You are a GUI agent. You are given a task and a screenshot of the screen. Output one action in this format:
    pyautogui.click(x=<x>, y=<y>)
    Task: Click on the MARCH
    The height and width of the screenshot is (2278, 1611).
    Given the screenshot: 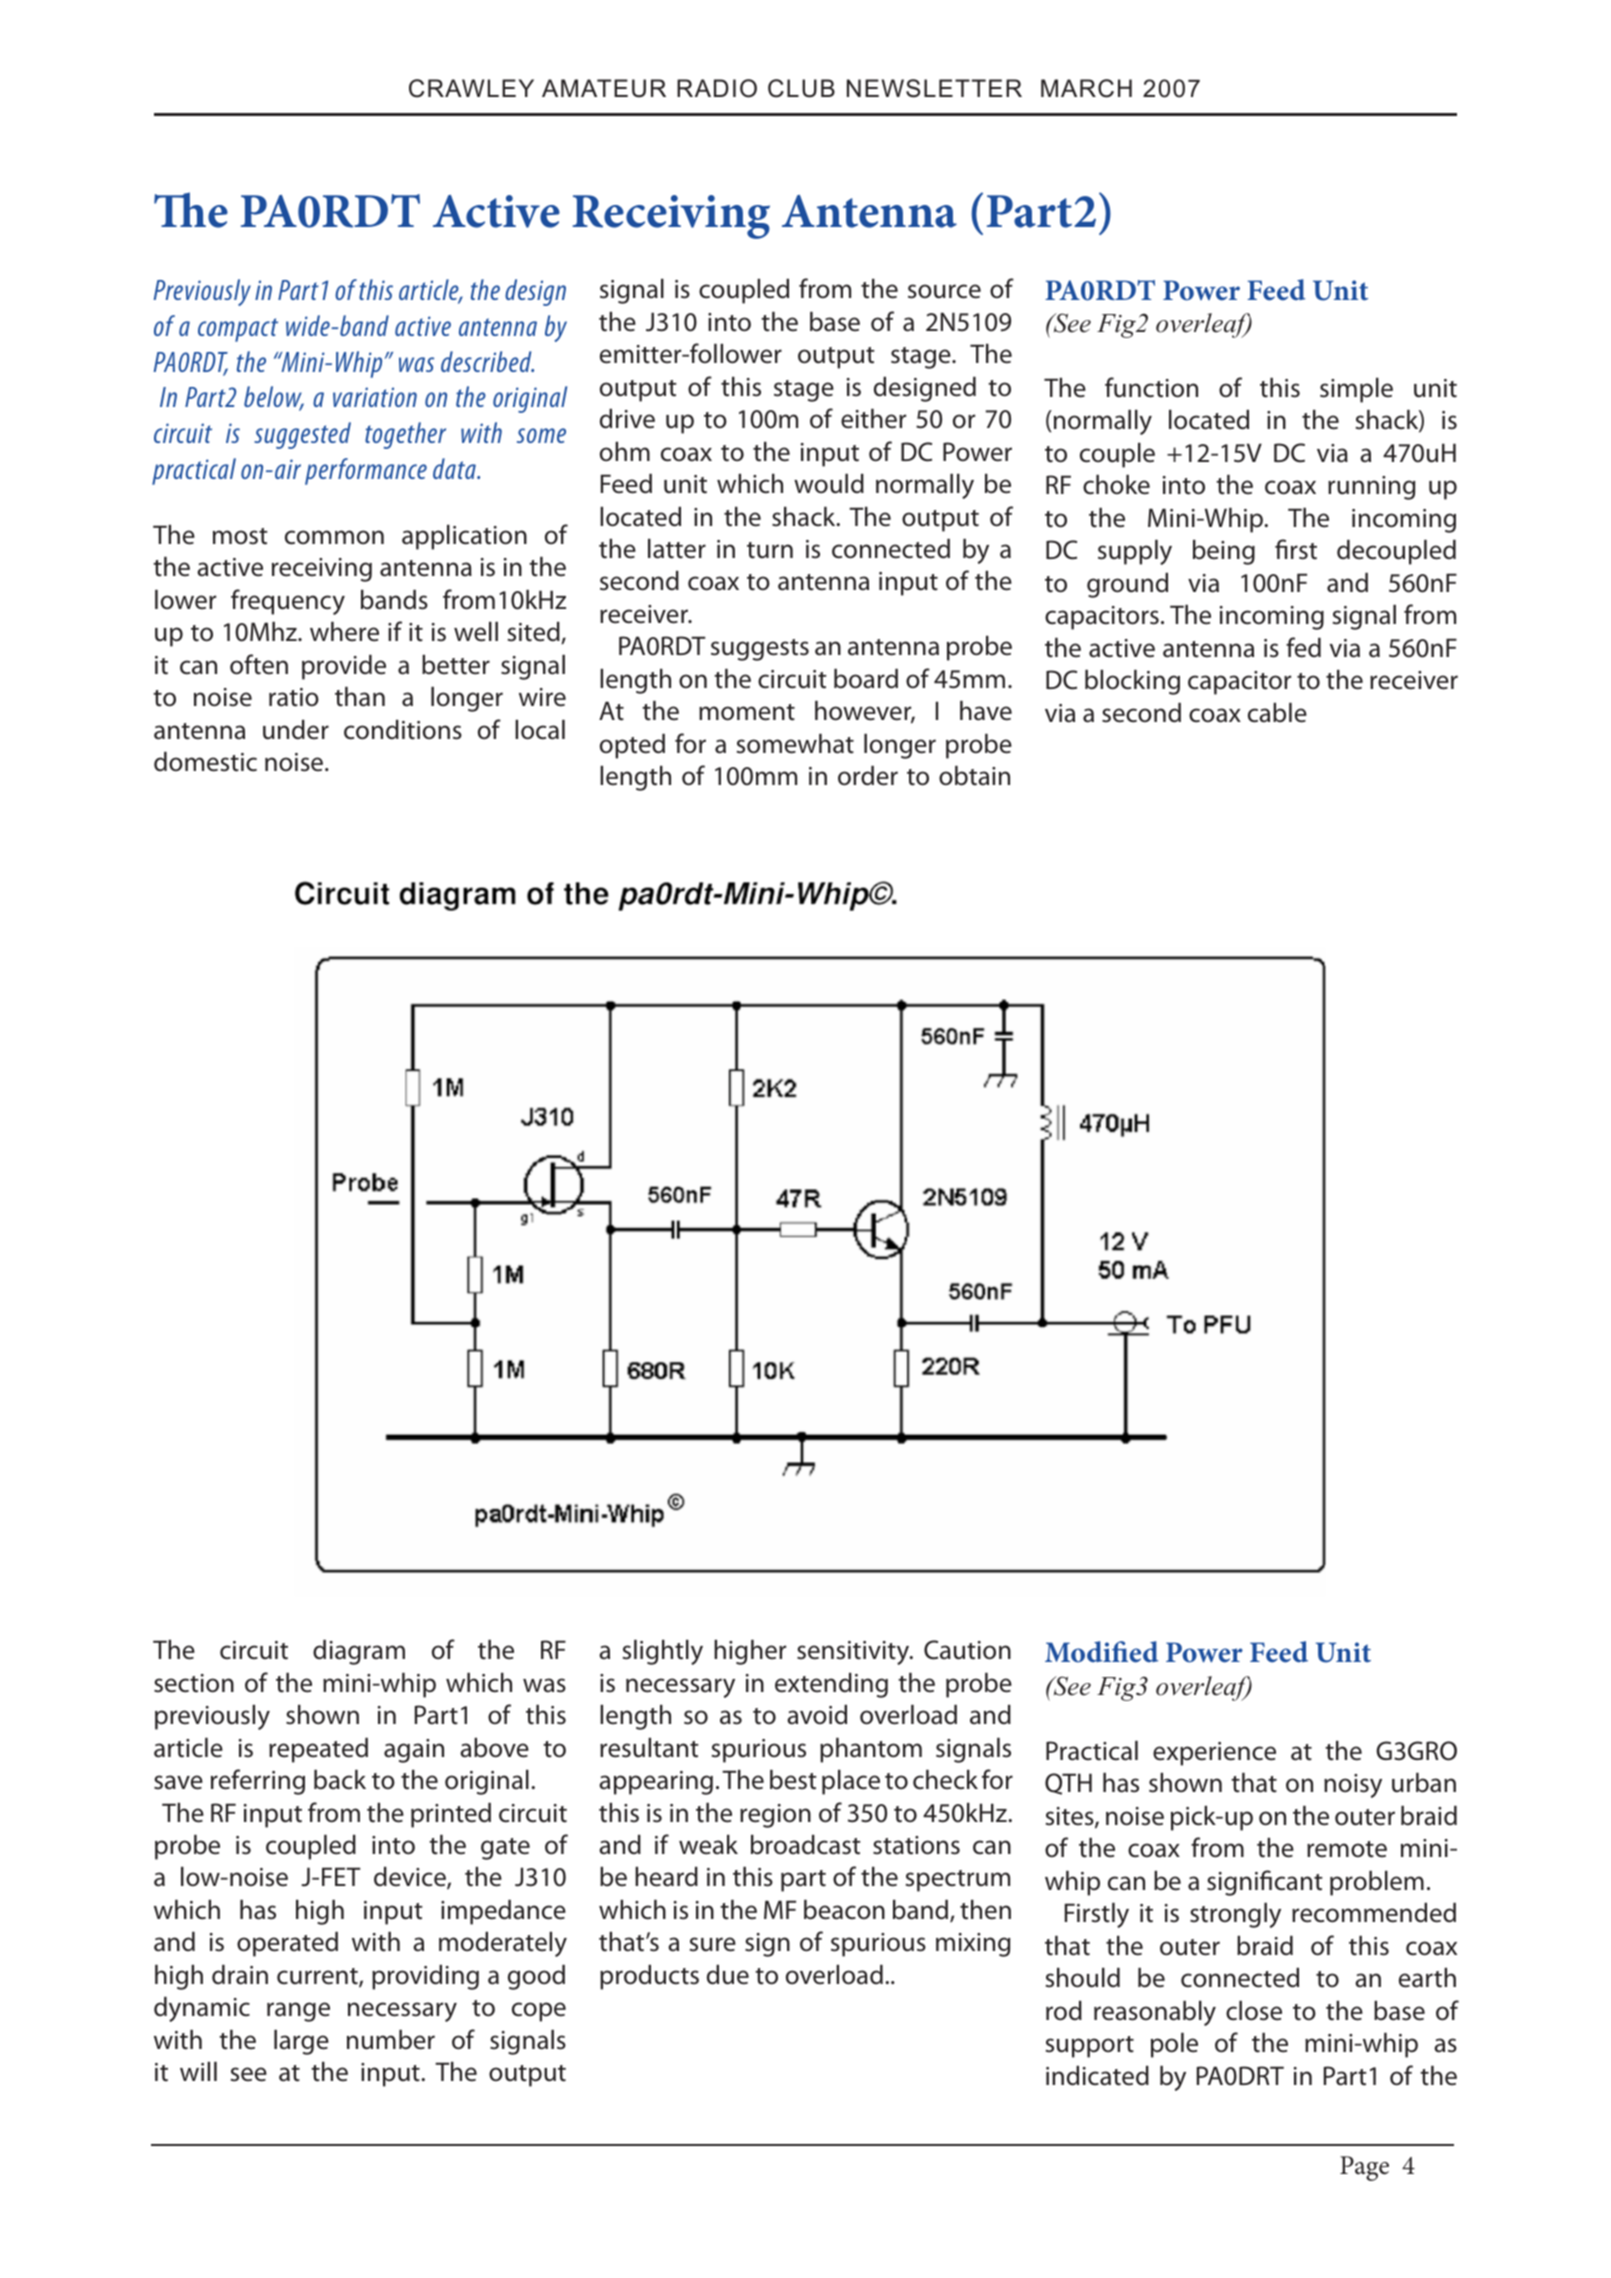 What is the action you would take?
    pyautogui.click(x=1086, y=88)
